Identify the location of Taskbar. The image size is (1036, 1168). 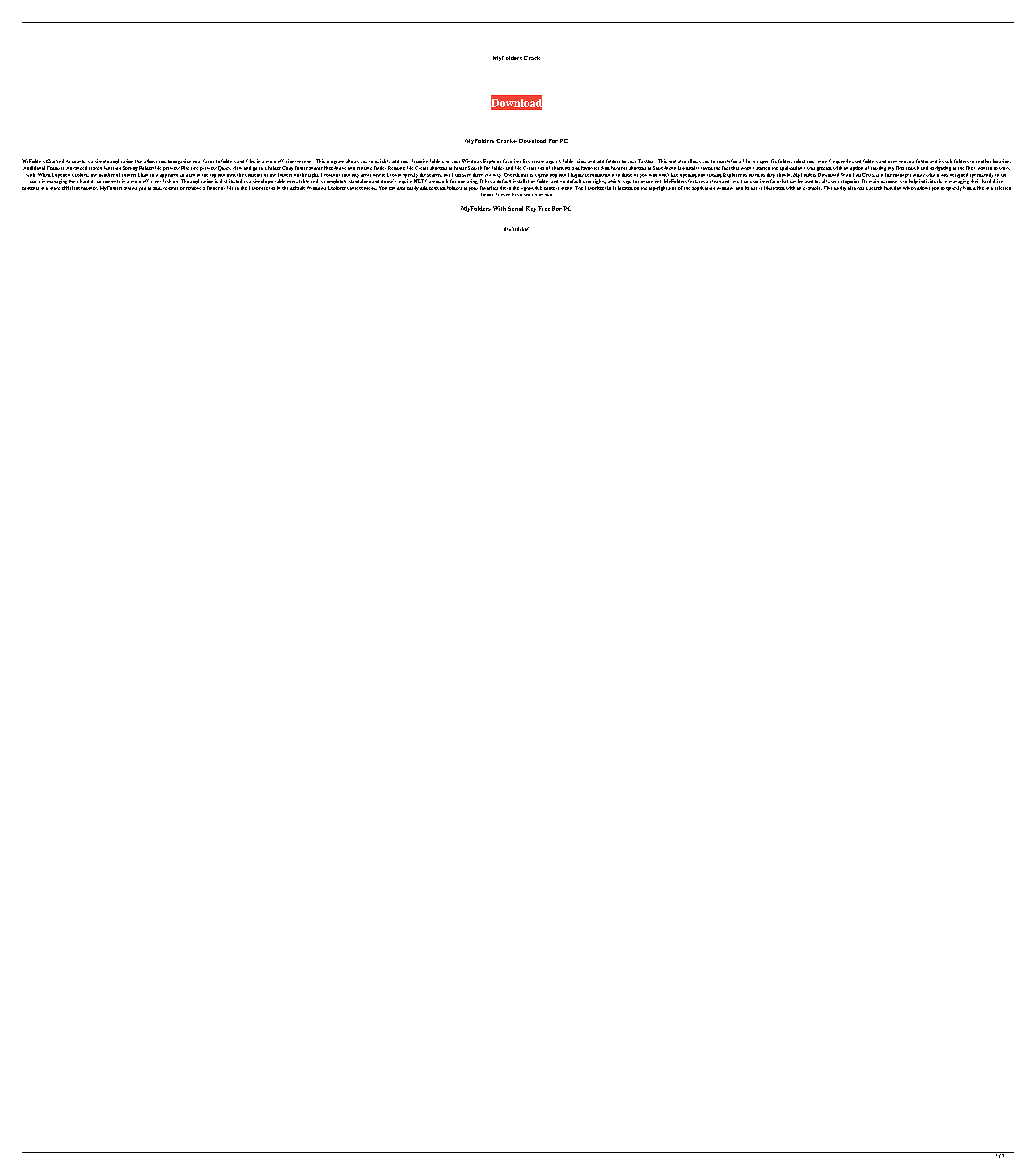
(645, 161).
